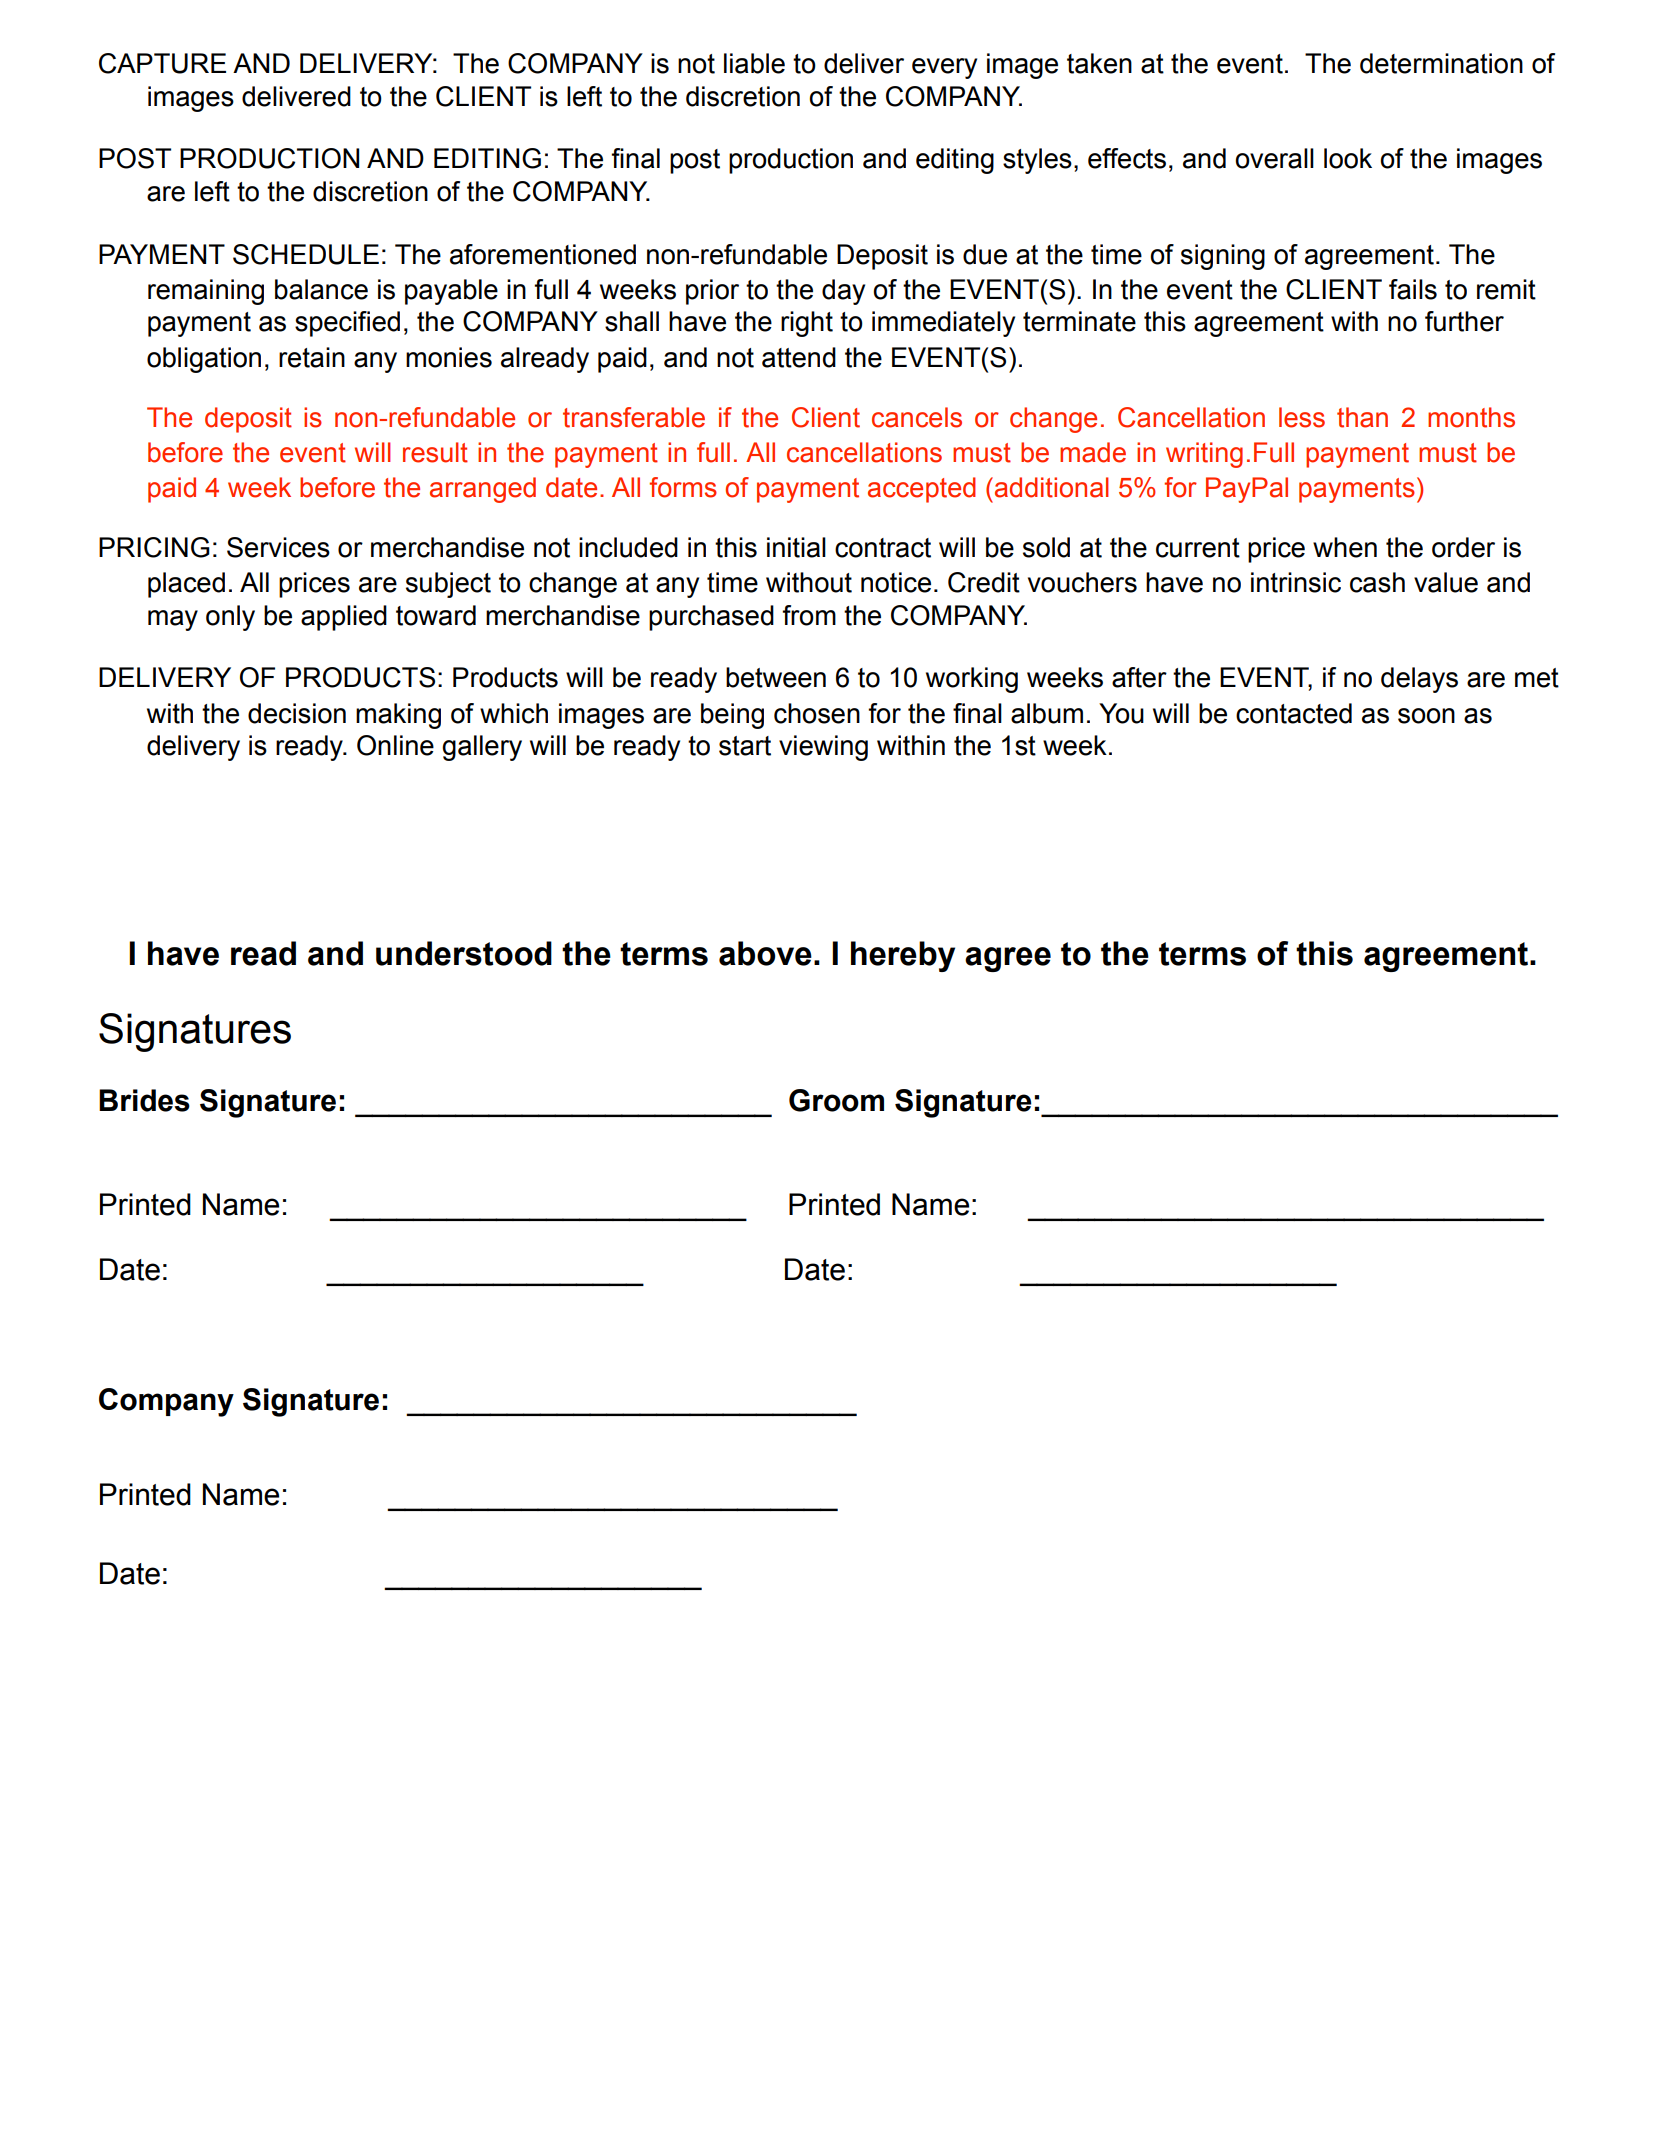 The width and height of the screenshot is (1663, 2152). What do you see at coordinates (836, 1100) in the screenshot?
I see `Groom` at bounding box center [836, 1100].
